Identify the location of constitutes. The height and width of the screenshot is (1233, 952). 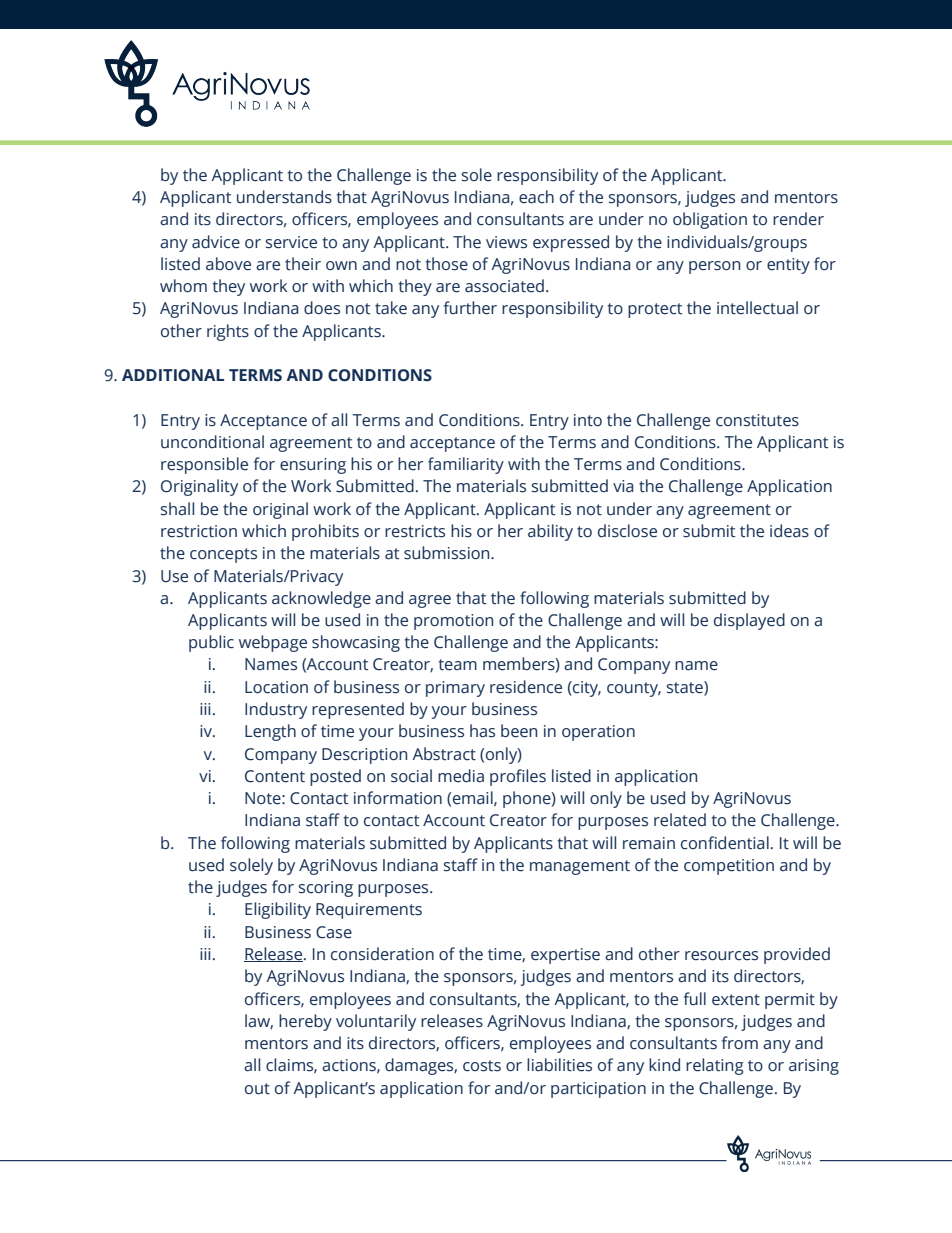
(757, 420).
